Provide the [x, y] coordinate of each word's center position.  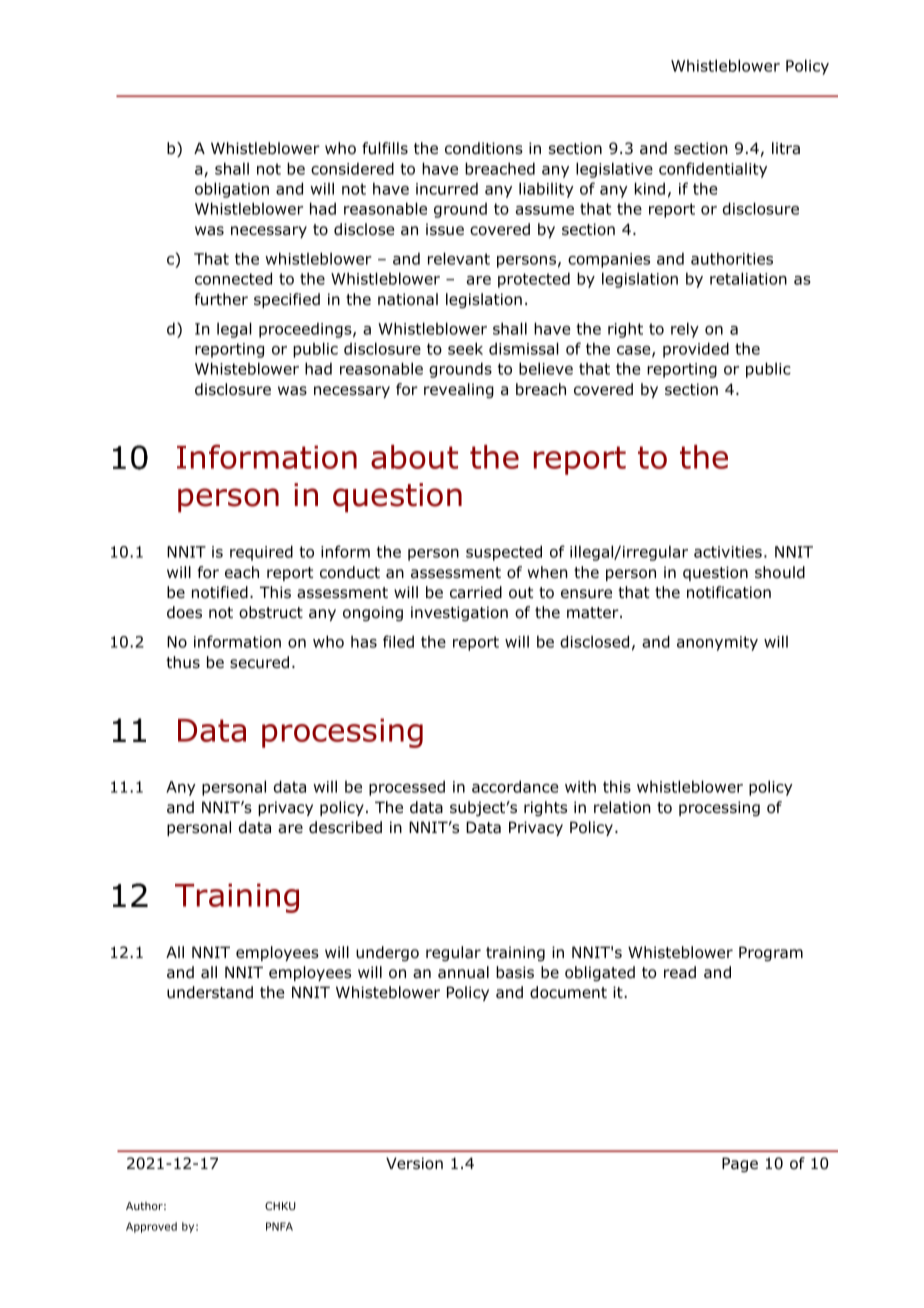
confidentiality [713, 170]
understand [210, 992]
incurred [447, 188]
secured [259, 662]
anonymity [717, 643]
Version [414, 1163]
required [261, 553]
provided [696, 350]
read [680, 972]
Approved [151, 1227]
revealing [459, 390]
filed [398, 641]
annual [463, 972]
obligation [232, 190]
